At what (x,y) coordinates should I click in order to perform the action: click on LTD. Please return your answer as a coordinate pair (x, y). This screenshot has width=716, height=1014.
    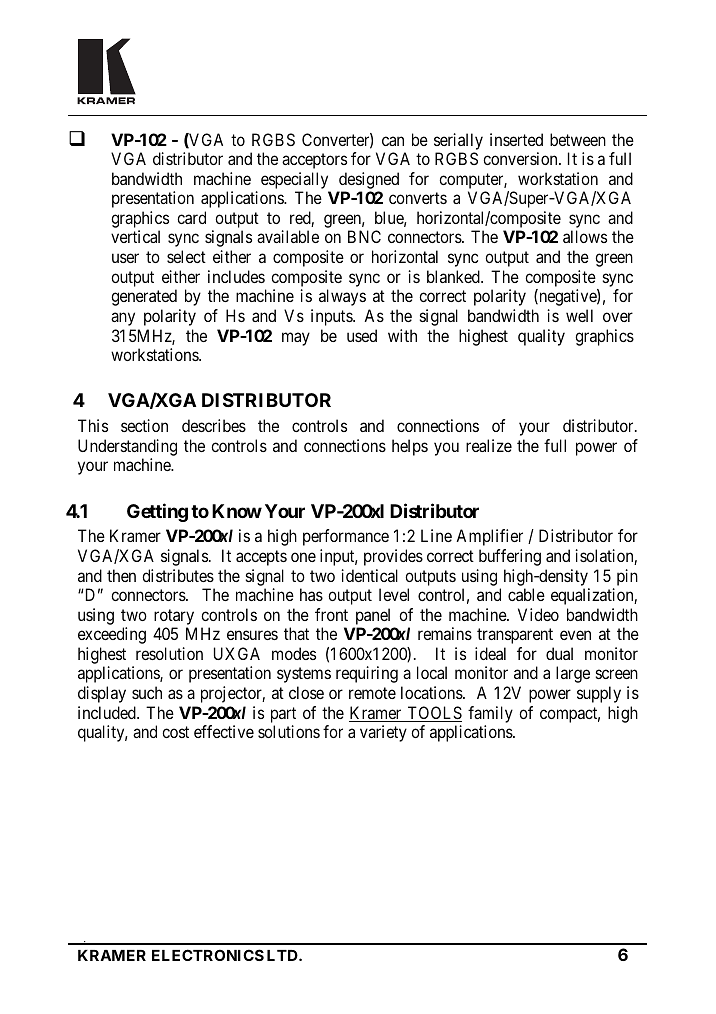
    Looking at the image, I should click on (283, 955).
